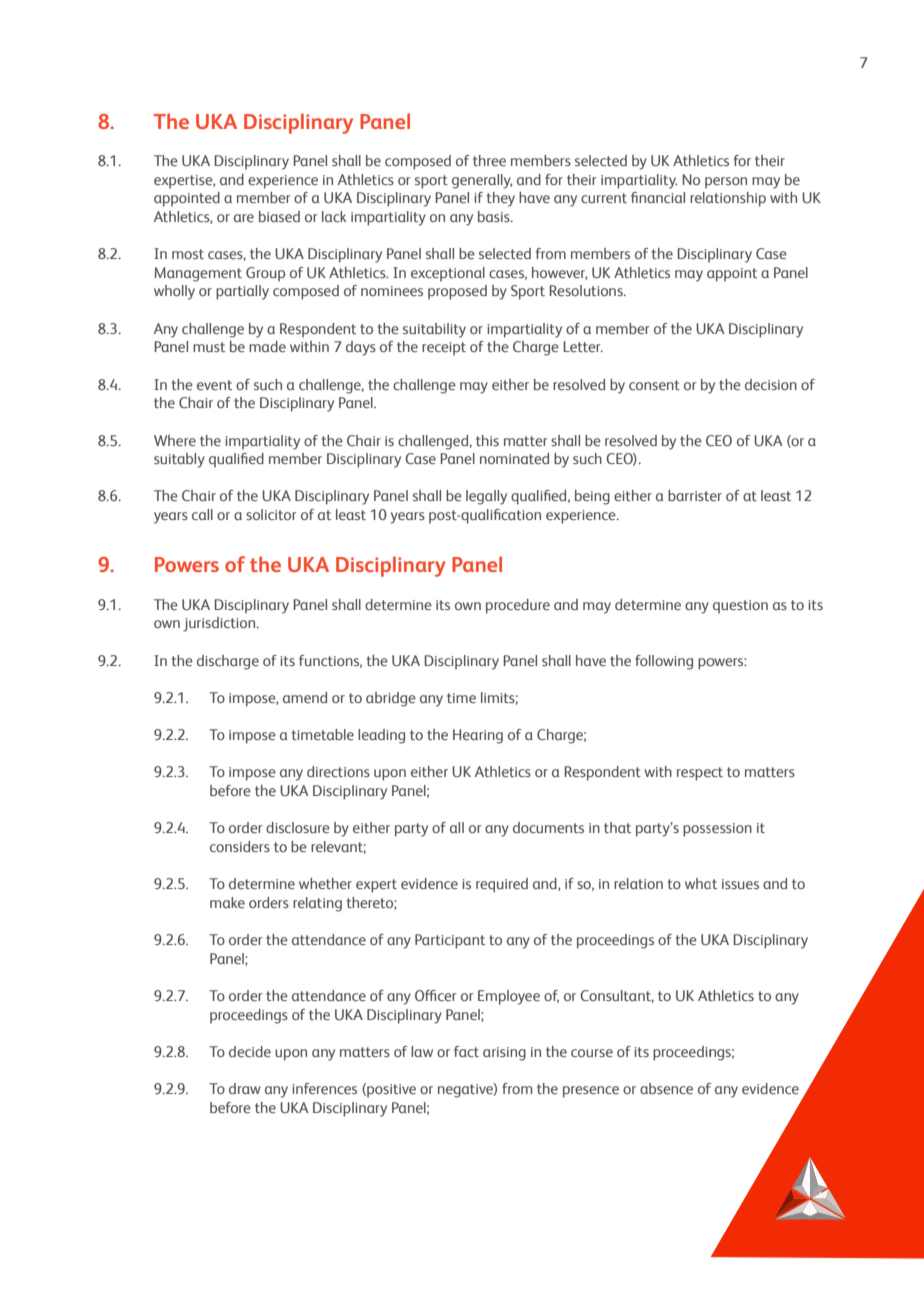 The height and width of the image is (1308, 924). Describe the element at coordinates (487, 440) in the image. I see `this` at that location.
